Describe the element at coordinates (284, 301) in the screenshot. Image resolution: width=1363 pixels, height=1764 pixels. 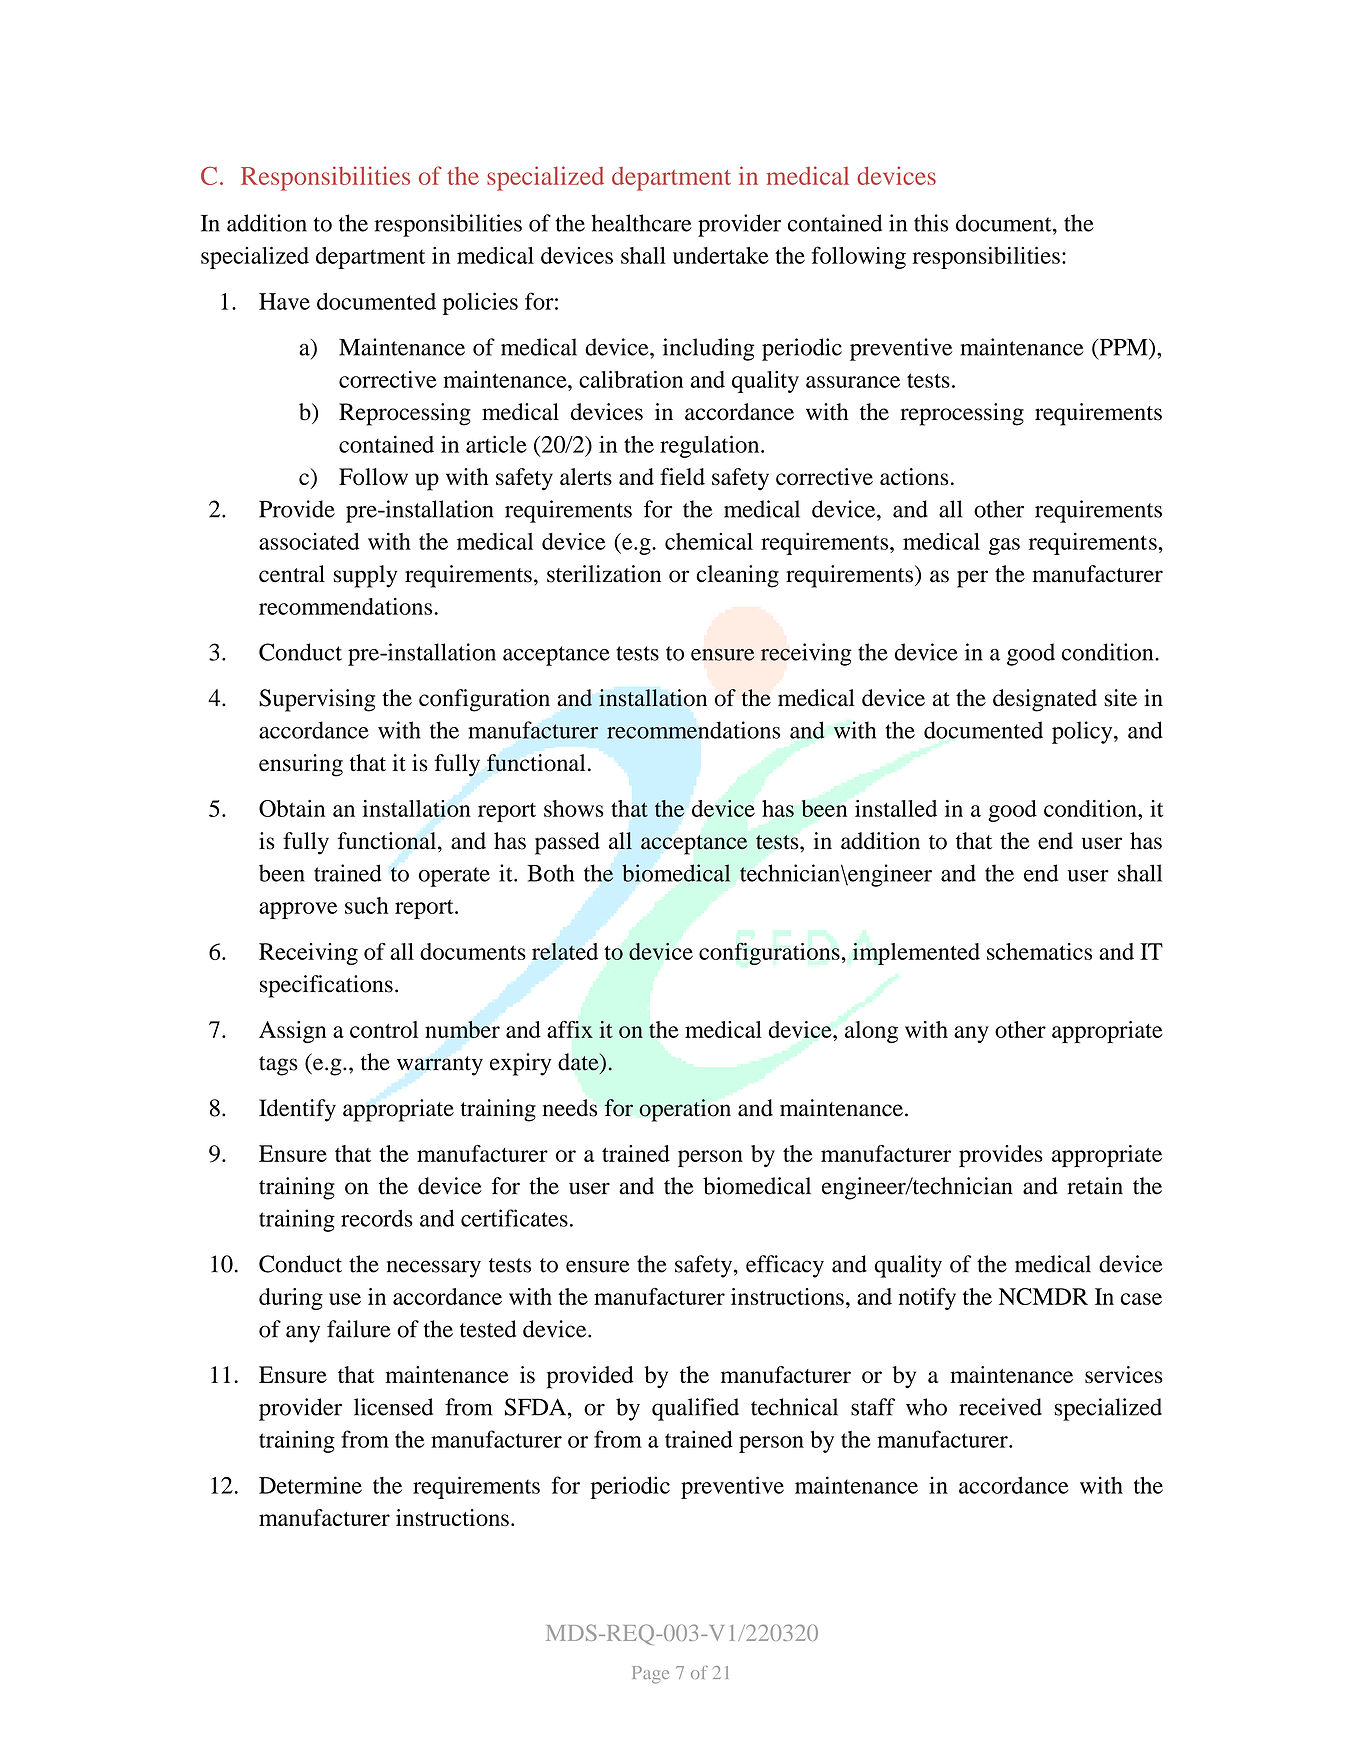
I see `Have` at that location.
